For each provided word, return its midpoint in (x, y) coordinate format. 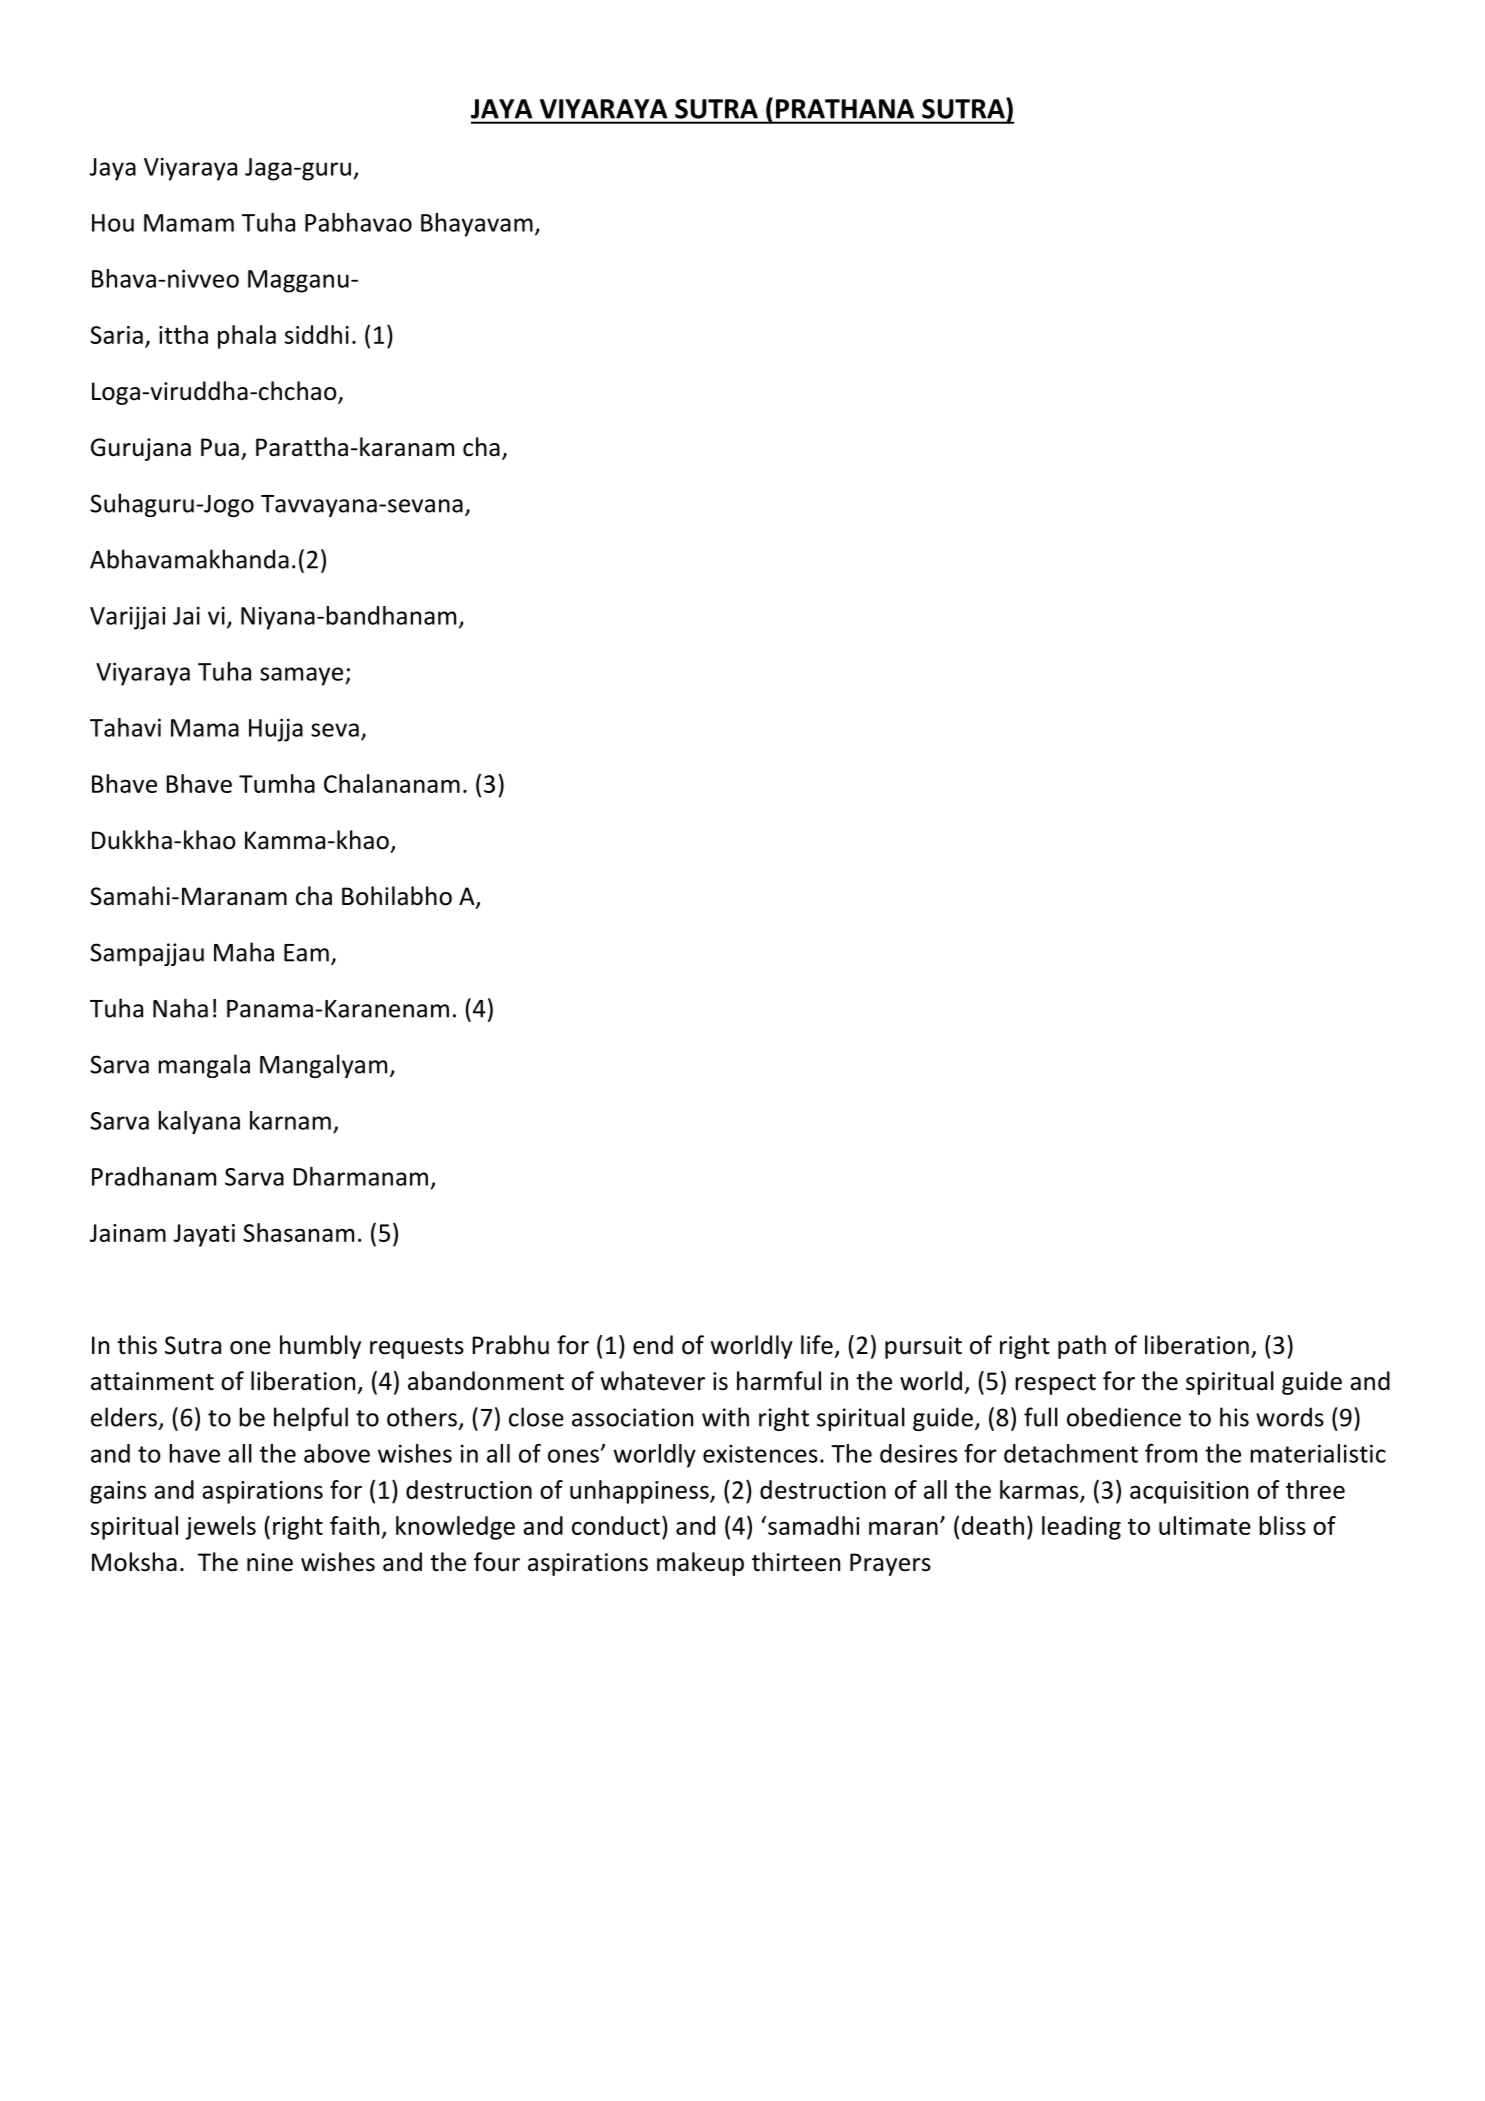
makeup (700, 1564)
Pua (220, 447)
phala (247, 337)
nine (270, 1562)
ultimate (1205, 1525)
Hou (113, 223)
